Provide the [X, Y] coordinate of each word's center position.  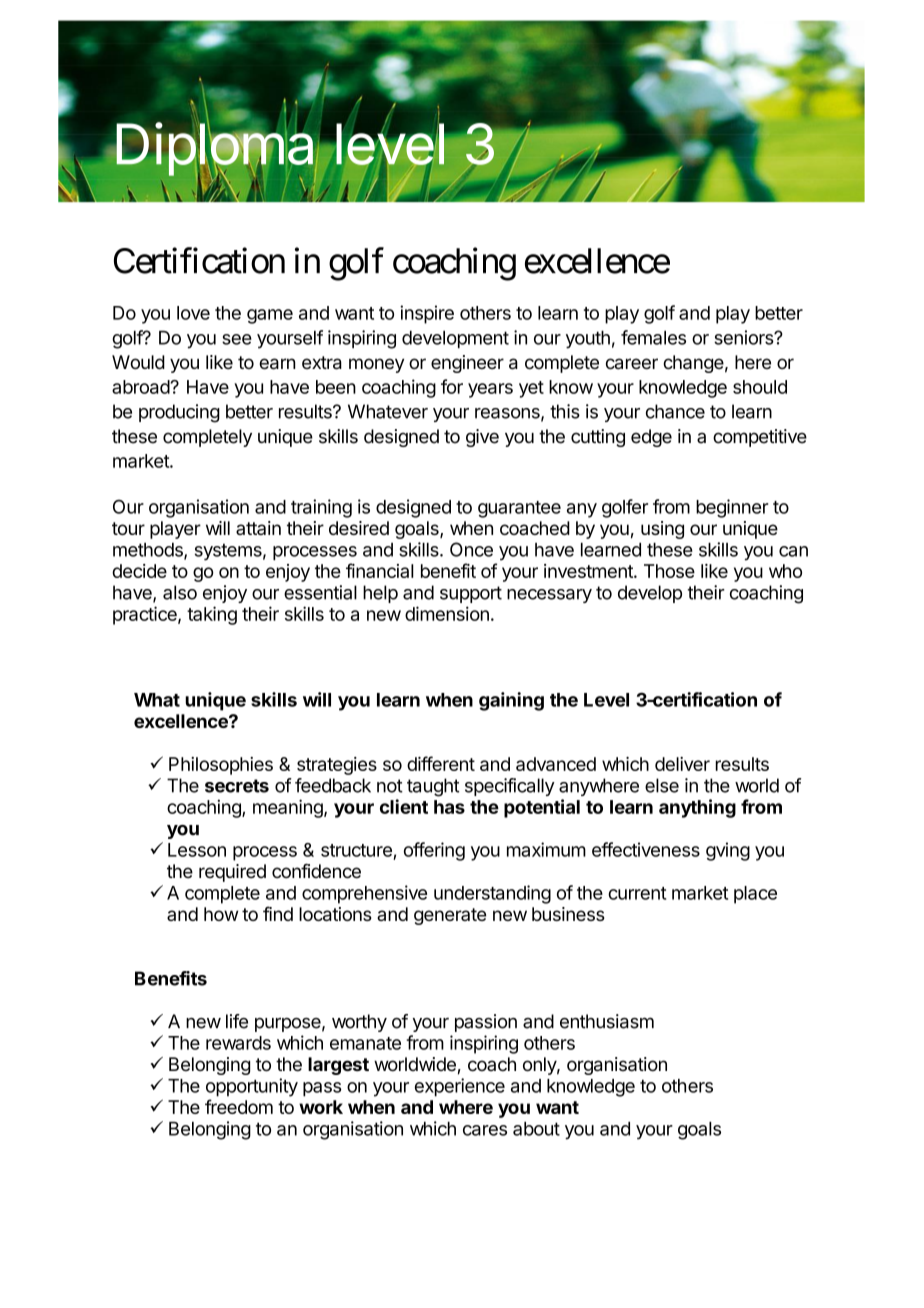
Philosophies [221, 766]
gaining [511, 701]
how [221, 914]
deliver [682, 764]
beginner [732, 508]
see [237, 339]
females [653, 337]
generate [450, 916]
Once [471, 549]
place [755, 895]
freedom [239, 1106]
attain [258, 528]
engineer [467, 364]
